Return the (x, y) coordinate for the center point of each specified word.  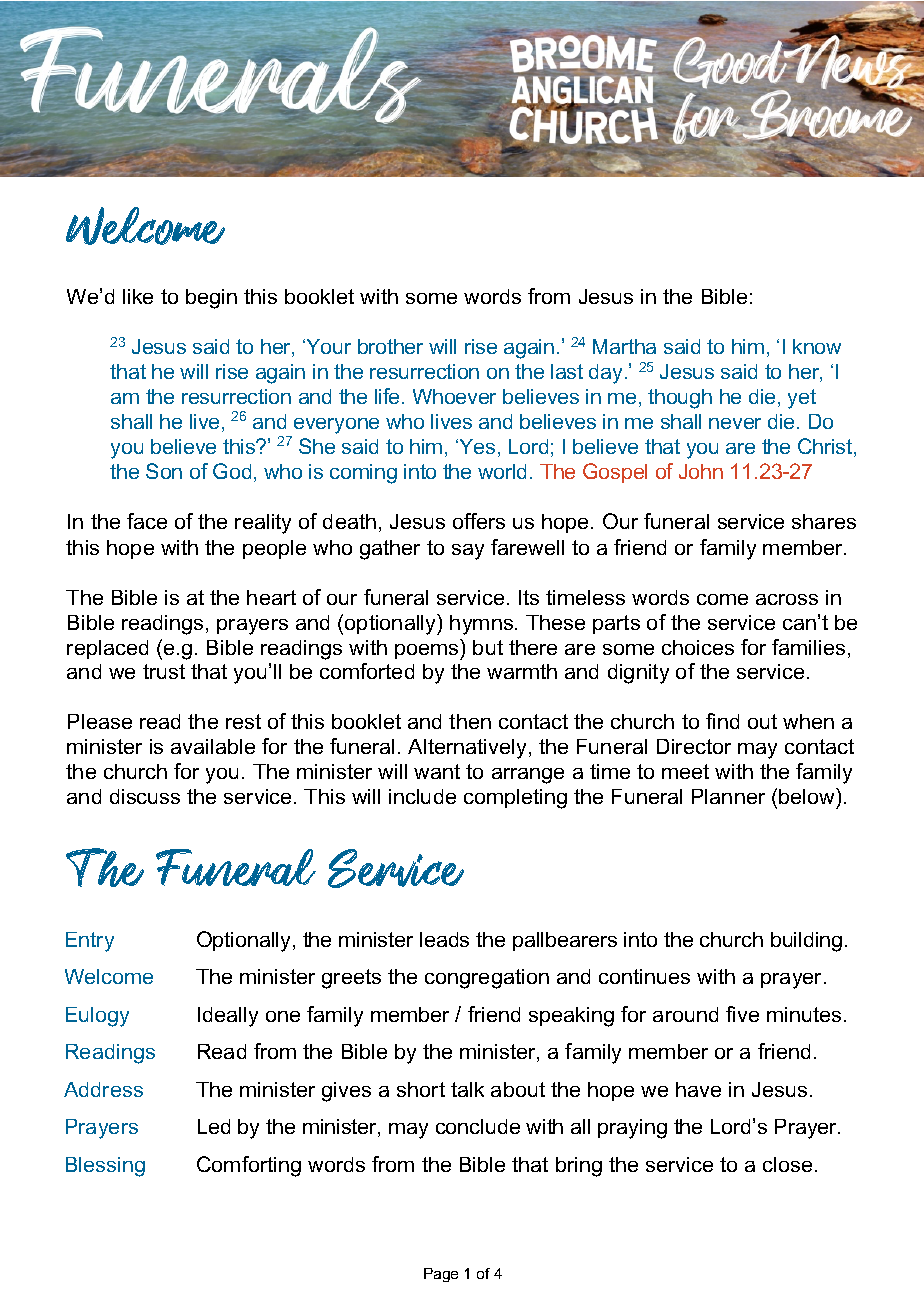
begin (211, 299)
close (787, 1164)
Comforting (249, 1166)
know (817, 346)
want (437, 771)
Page (441, 1275)
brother (390, 346)
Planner (728, 796)
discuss (145, 796)
